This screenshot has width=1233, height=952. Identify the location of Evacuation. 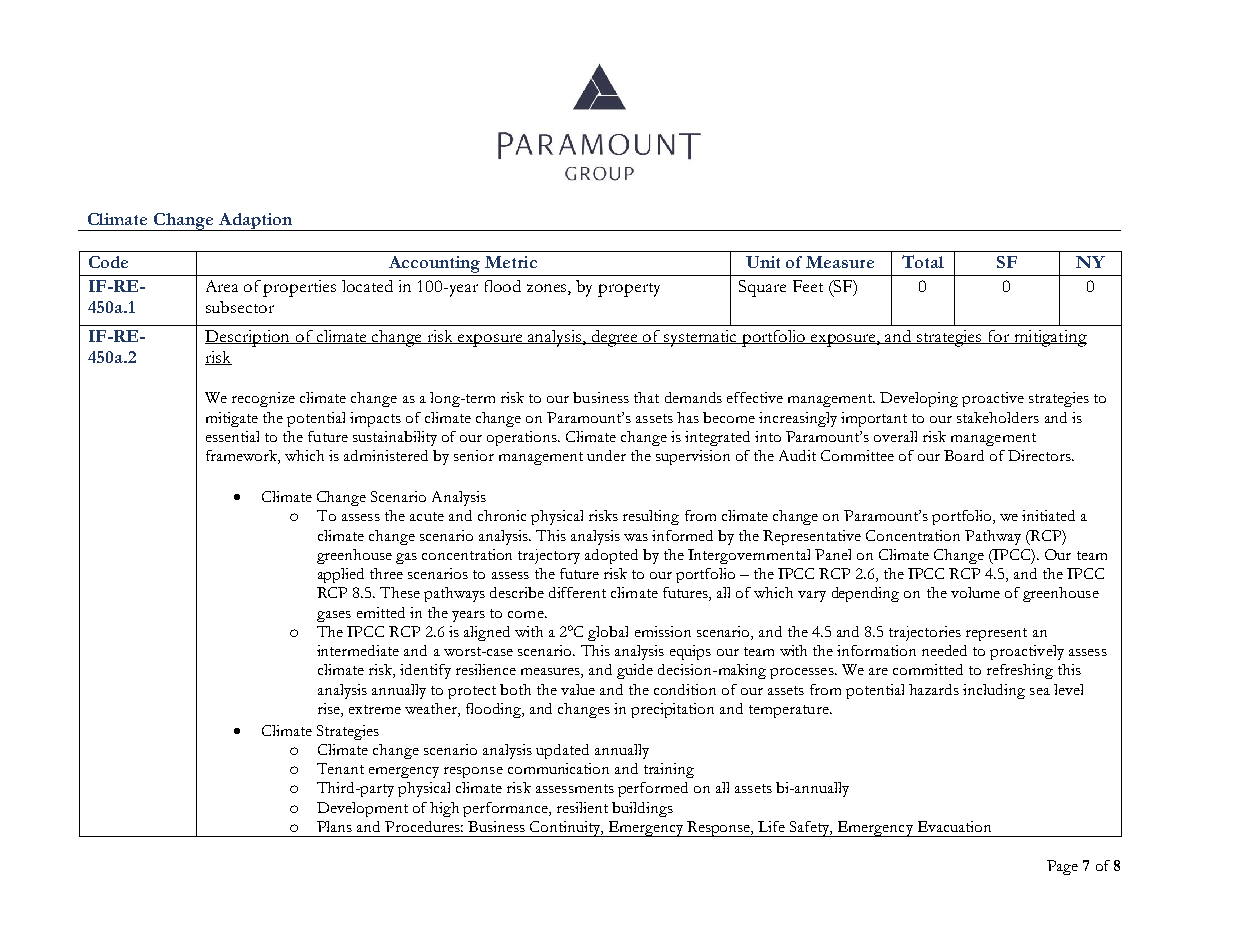
(954, 826).
